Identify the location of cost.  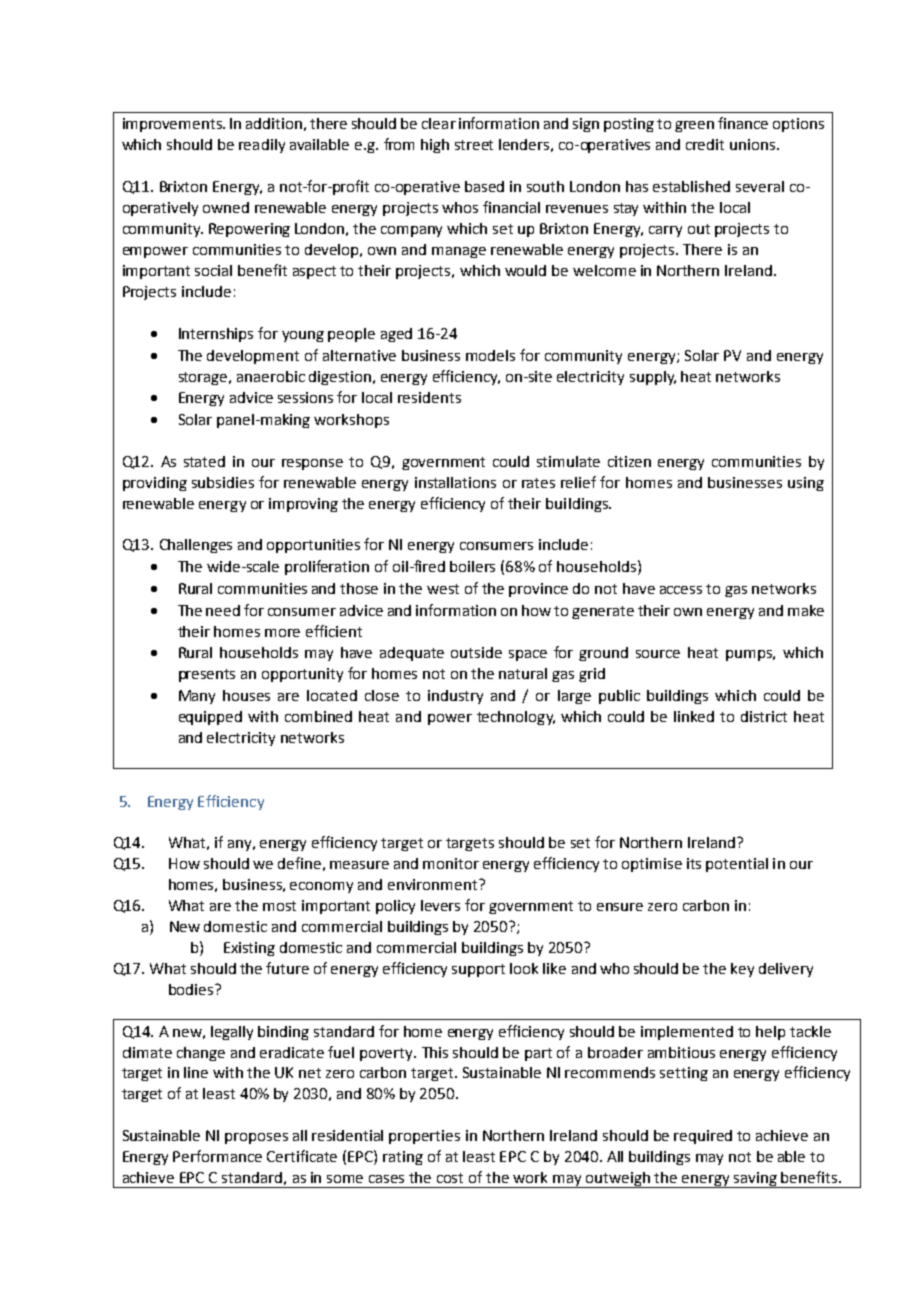
(450, 1178).
